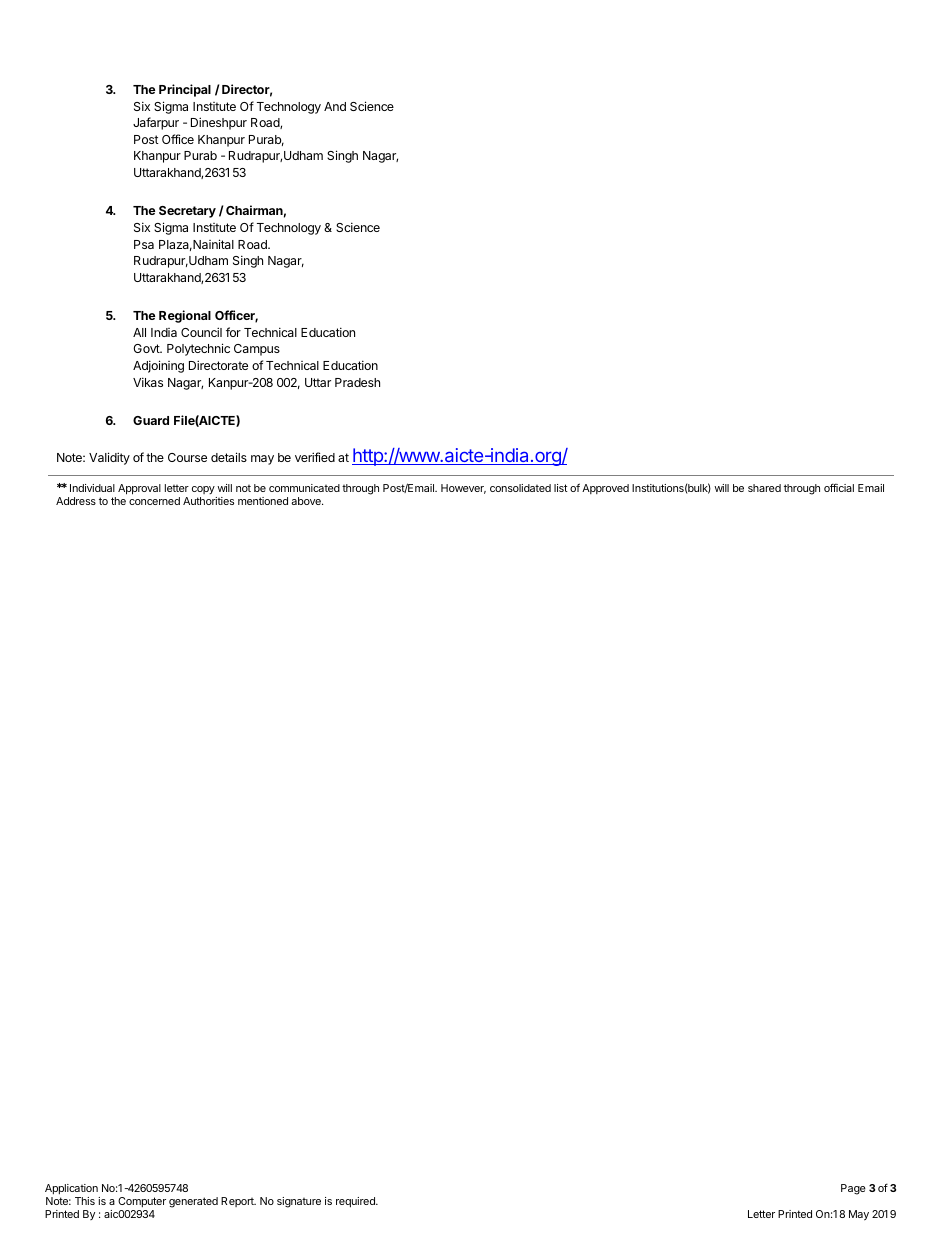 The width and height of the image is (952, 1233). What do you see at coordinates (605, 489) in the image?
I see `Approved` at bounding box center [605, 489].
